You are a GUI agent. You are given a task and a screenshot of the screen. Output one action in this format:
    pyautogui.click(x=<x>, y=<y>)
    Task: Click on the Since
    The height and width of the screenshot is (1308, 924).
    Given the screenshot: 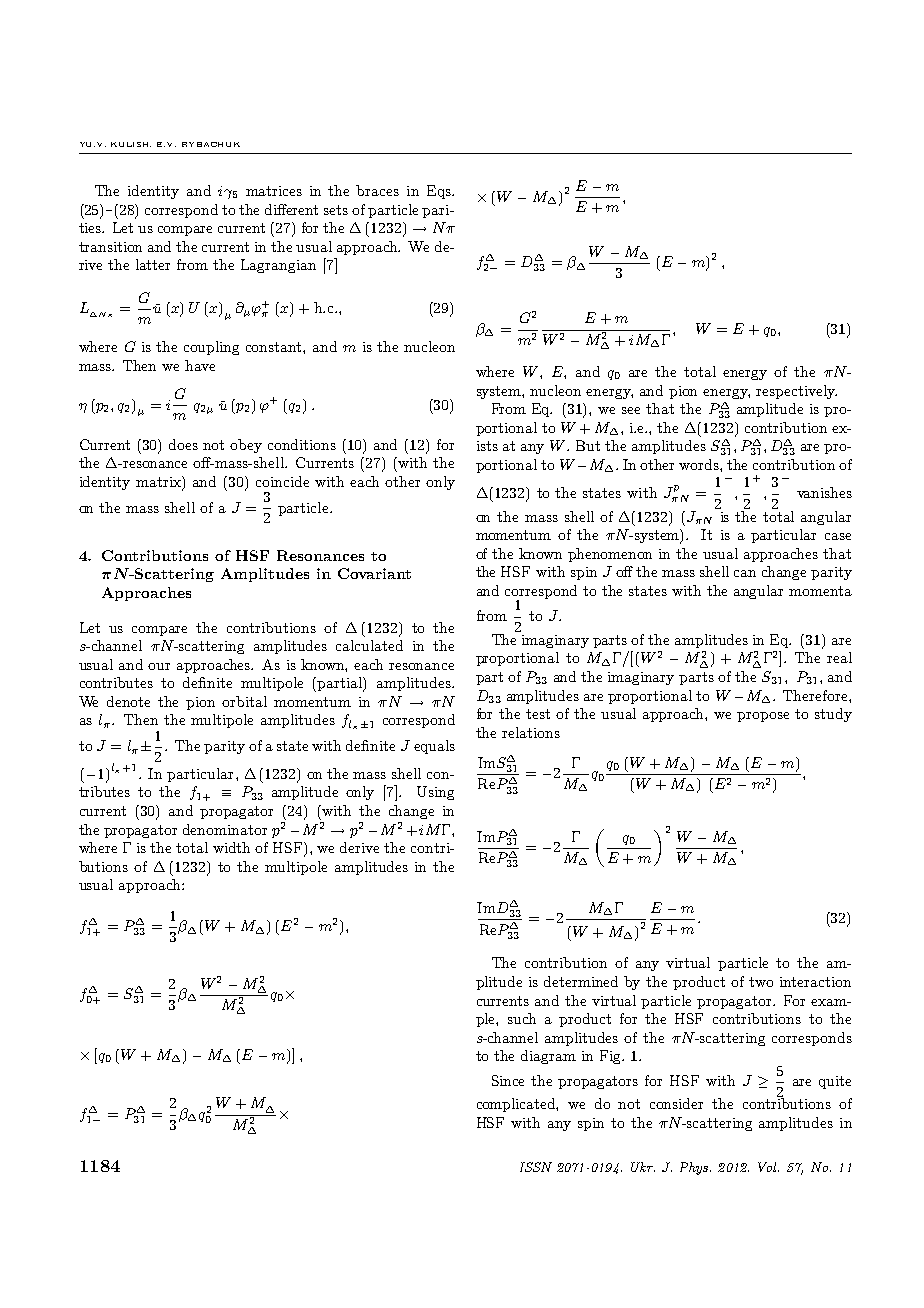 What is the action you would take?
    pyautogui.click(x=508, y=1080)
